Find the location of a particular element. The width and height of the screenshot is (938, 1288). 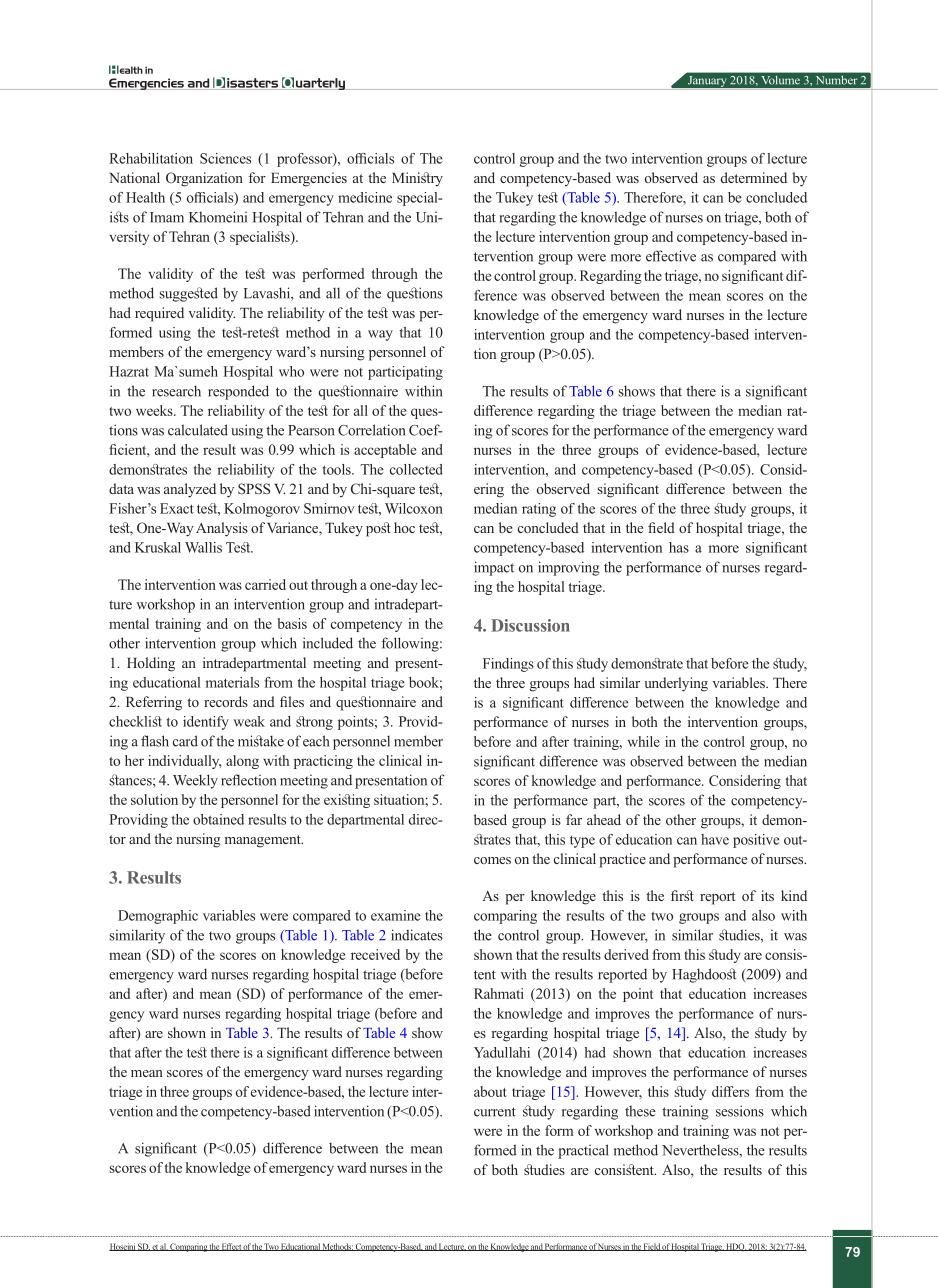

has is located at coordinates (679, 547).
